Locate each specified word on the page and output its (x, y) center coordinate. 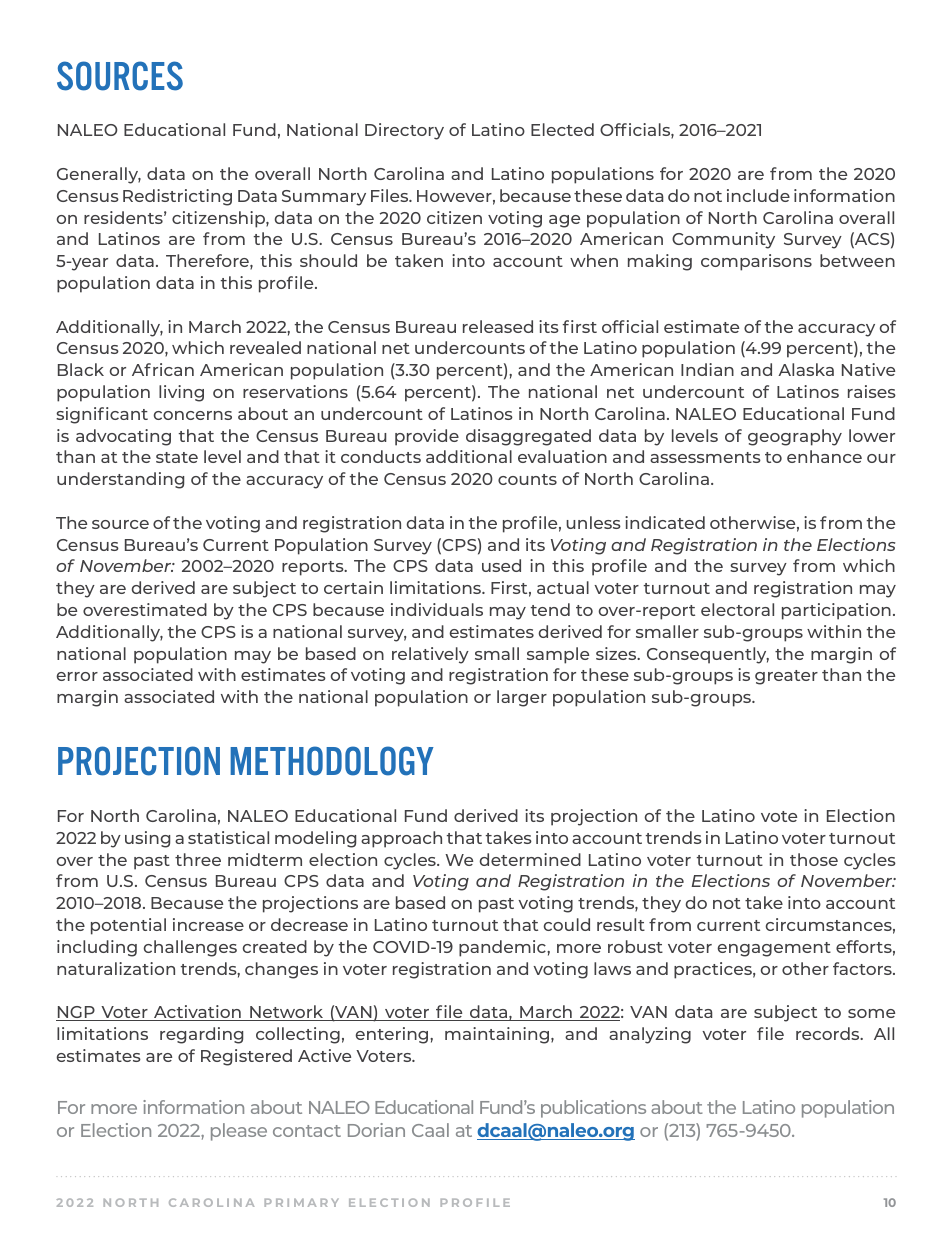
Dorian (376, 1130)
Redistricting (177, 197)
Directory (404, 131)
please (239, 1132)
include (758, 195)
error (77, 676)
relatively (430, 655)
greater (786, 677)
